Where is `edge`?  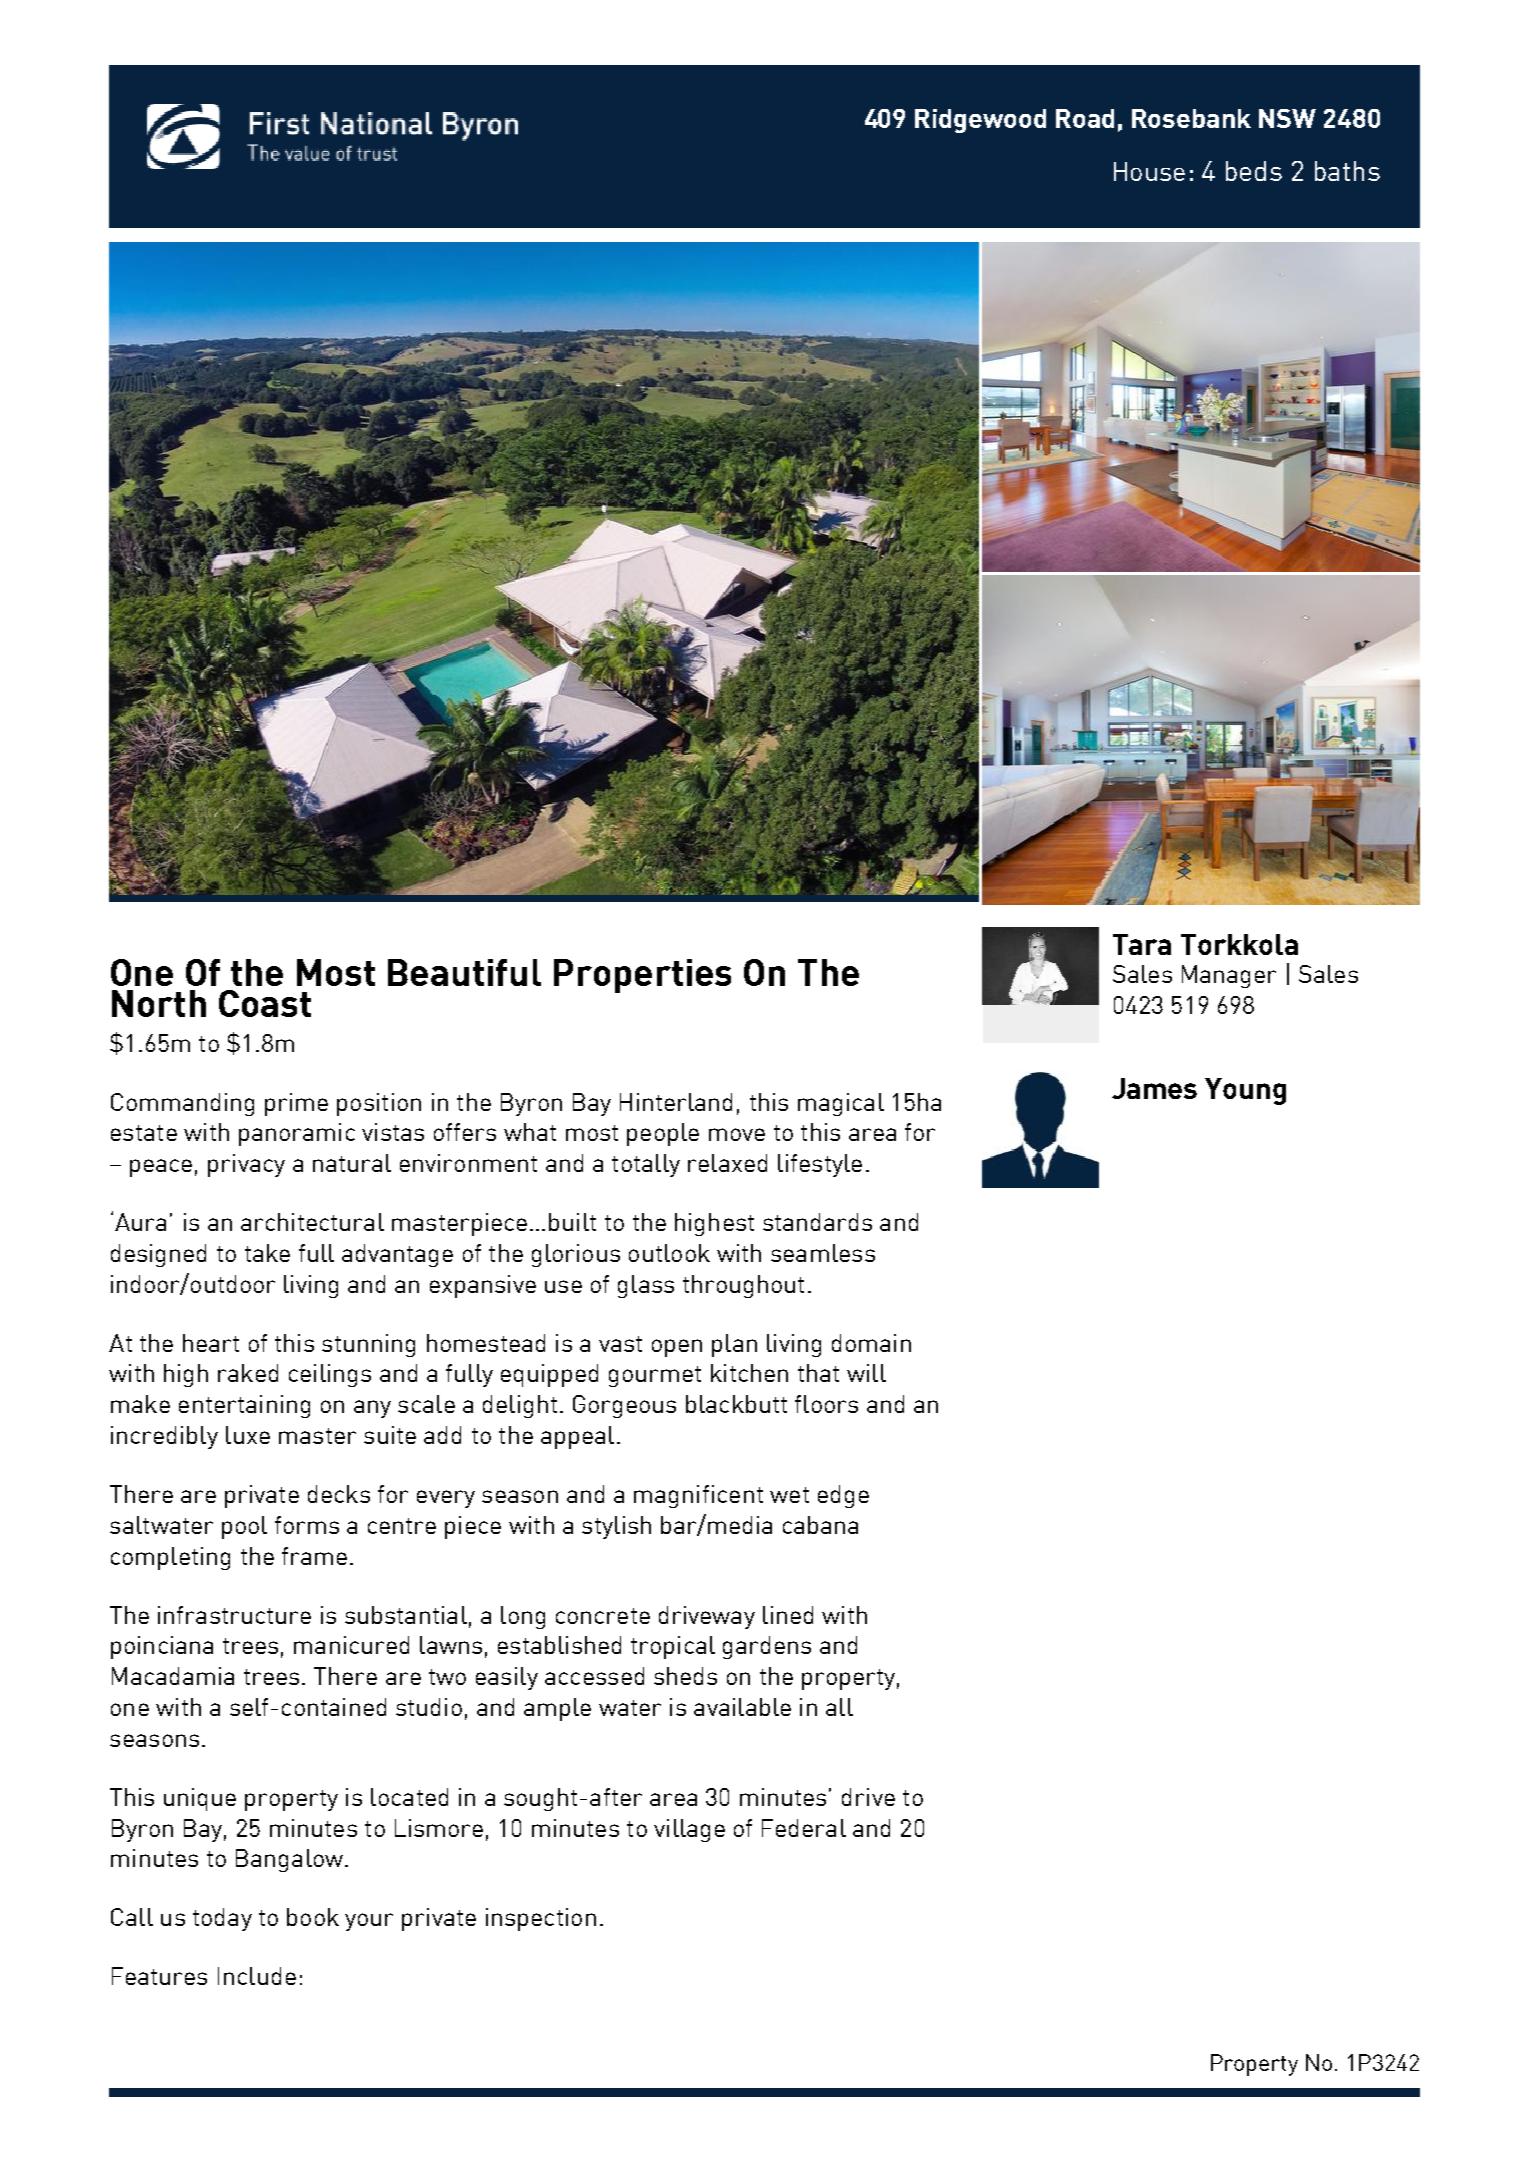
edge is located at coordinates (843, 1496).
